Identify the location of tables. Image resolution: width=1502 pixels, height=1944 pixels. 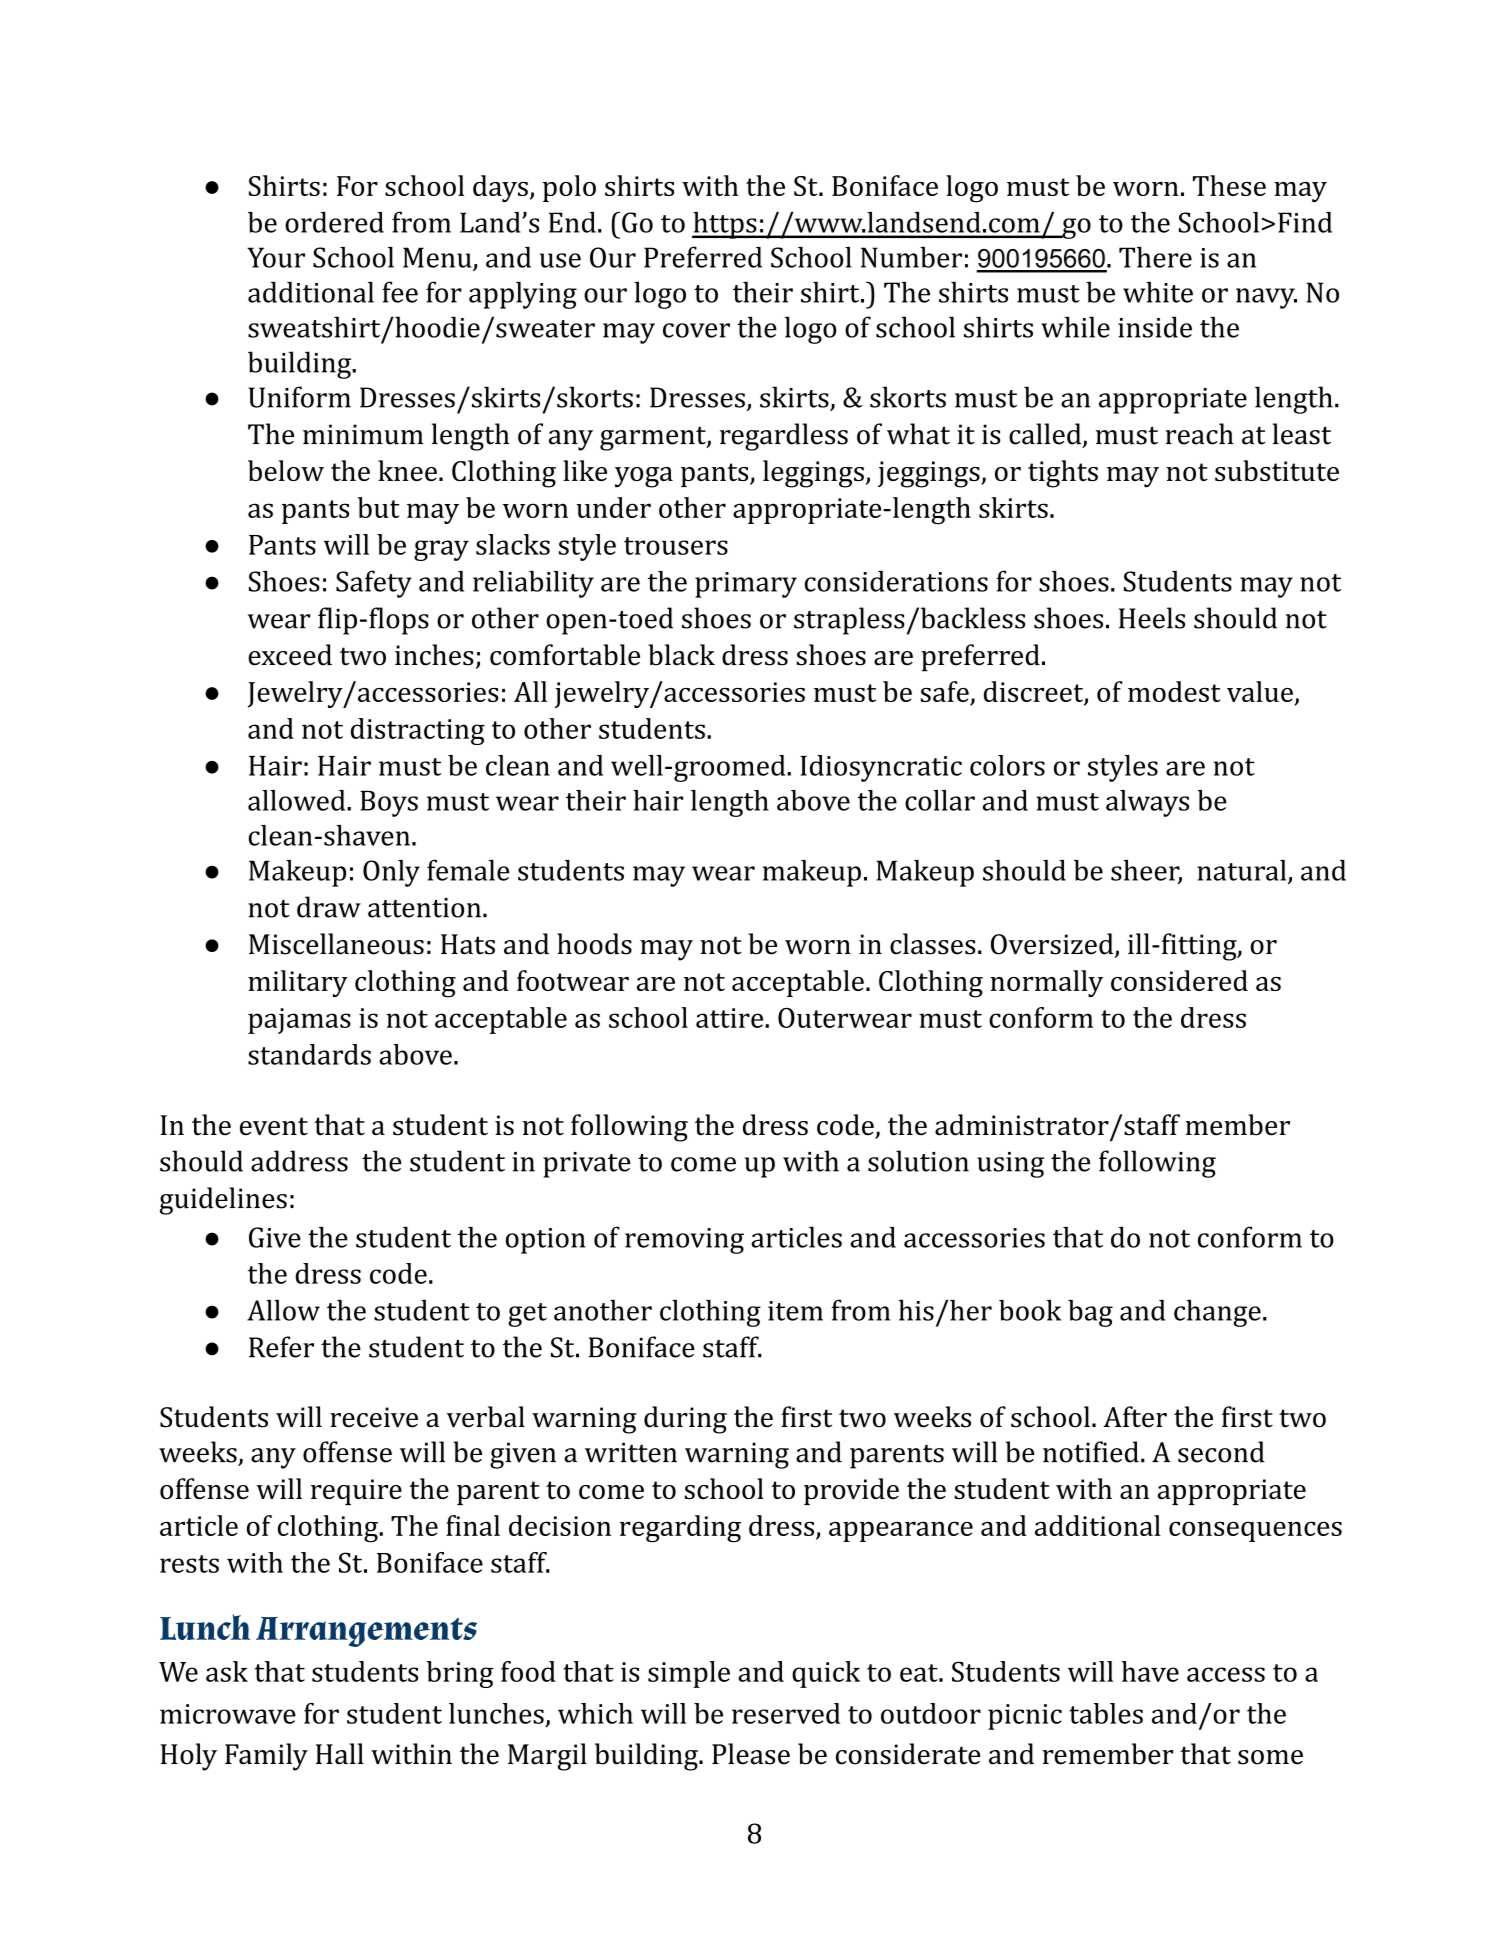
(1106, 1713).
